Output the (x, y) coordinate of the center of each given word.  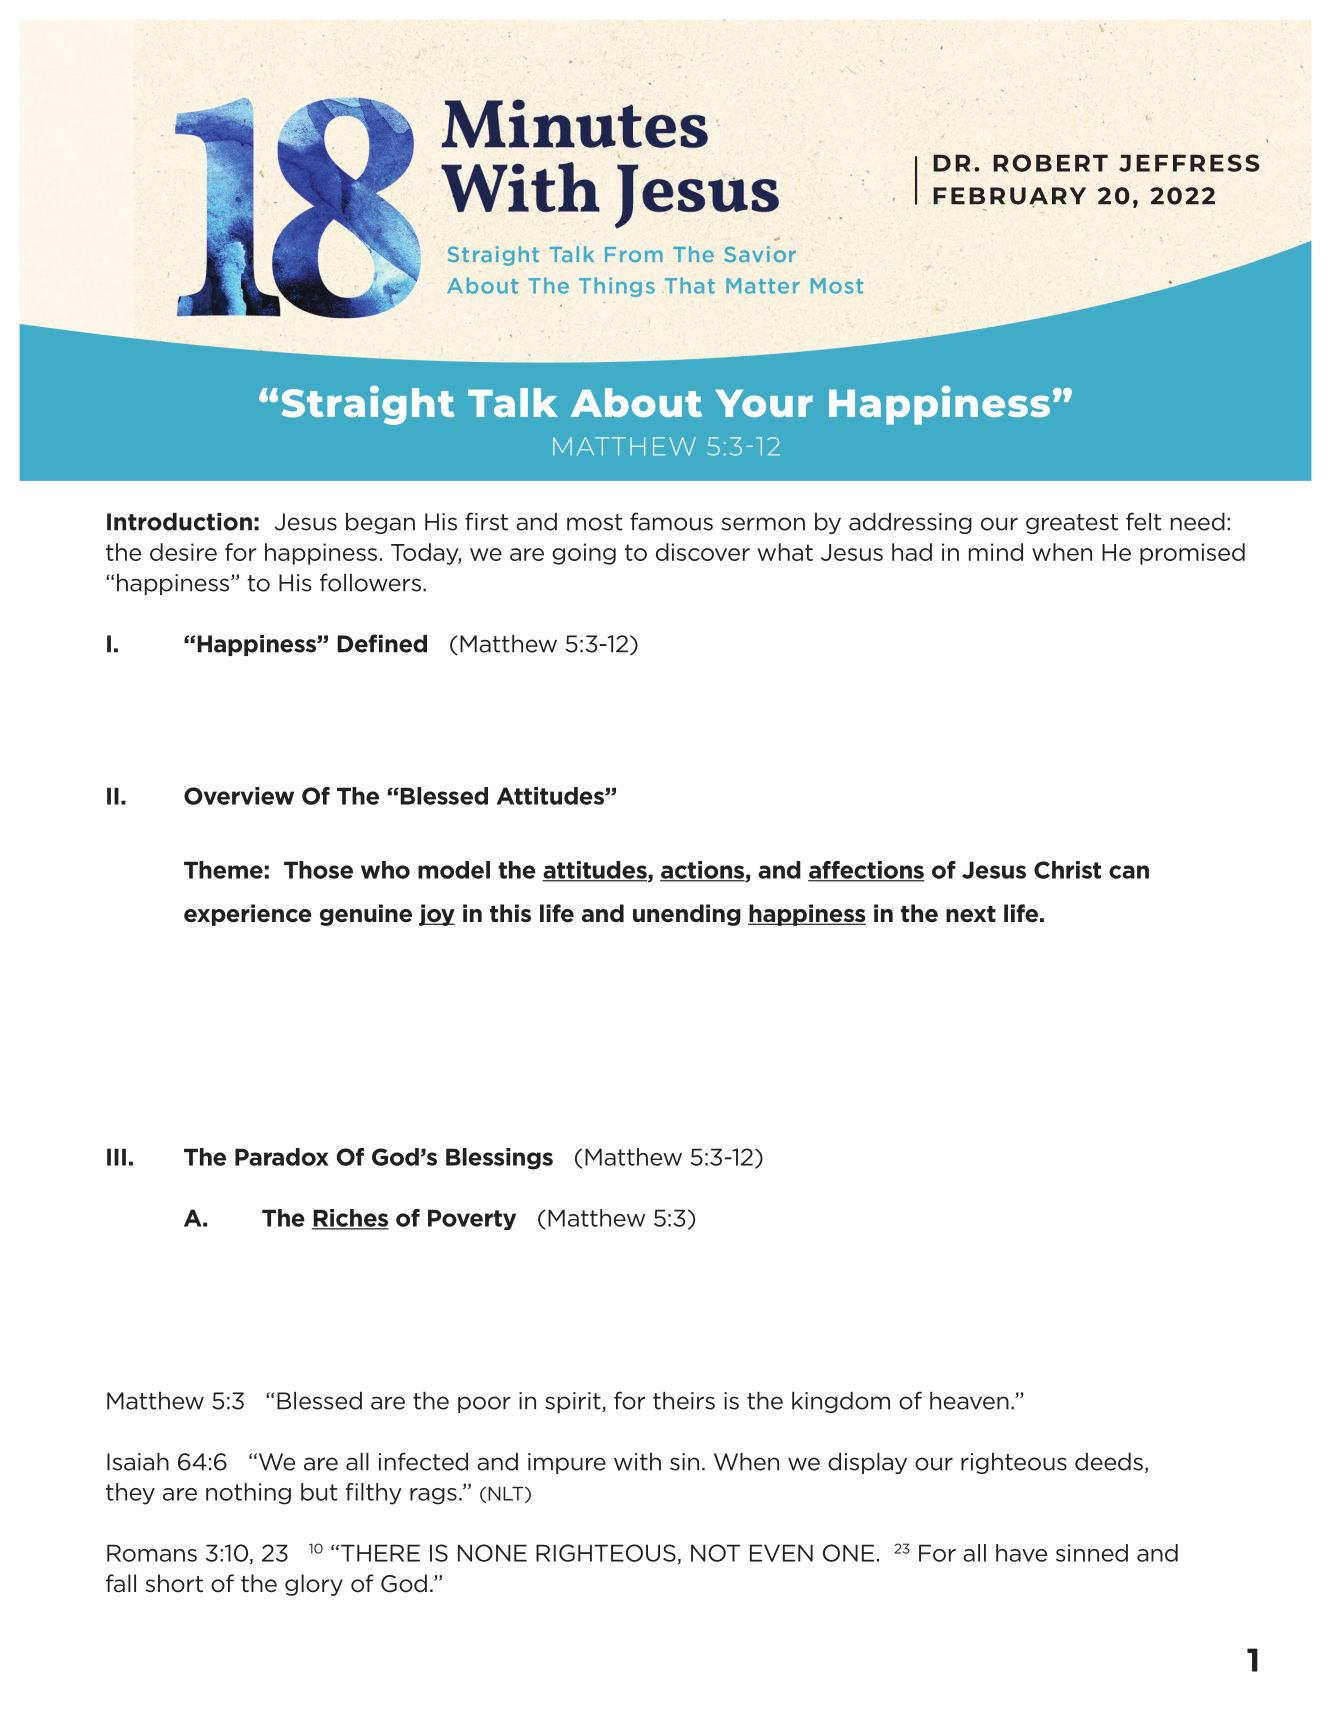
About (636, 402)
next (971, 914)
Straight (368, 405)
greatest (1072, 524)
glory (314, 1585)
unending (687, 915)
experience (248, 915)
